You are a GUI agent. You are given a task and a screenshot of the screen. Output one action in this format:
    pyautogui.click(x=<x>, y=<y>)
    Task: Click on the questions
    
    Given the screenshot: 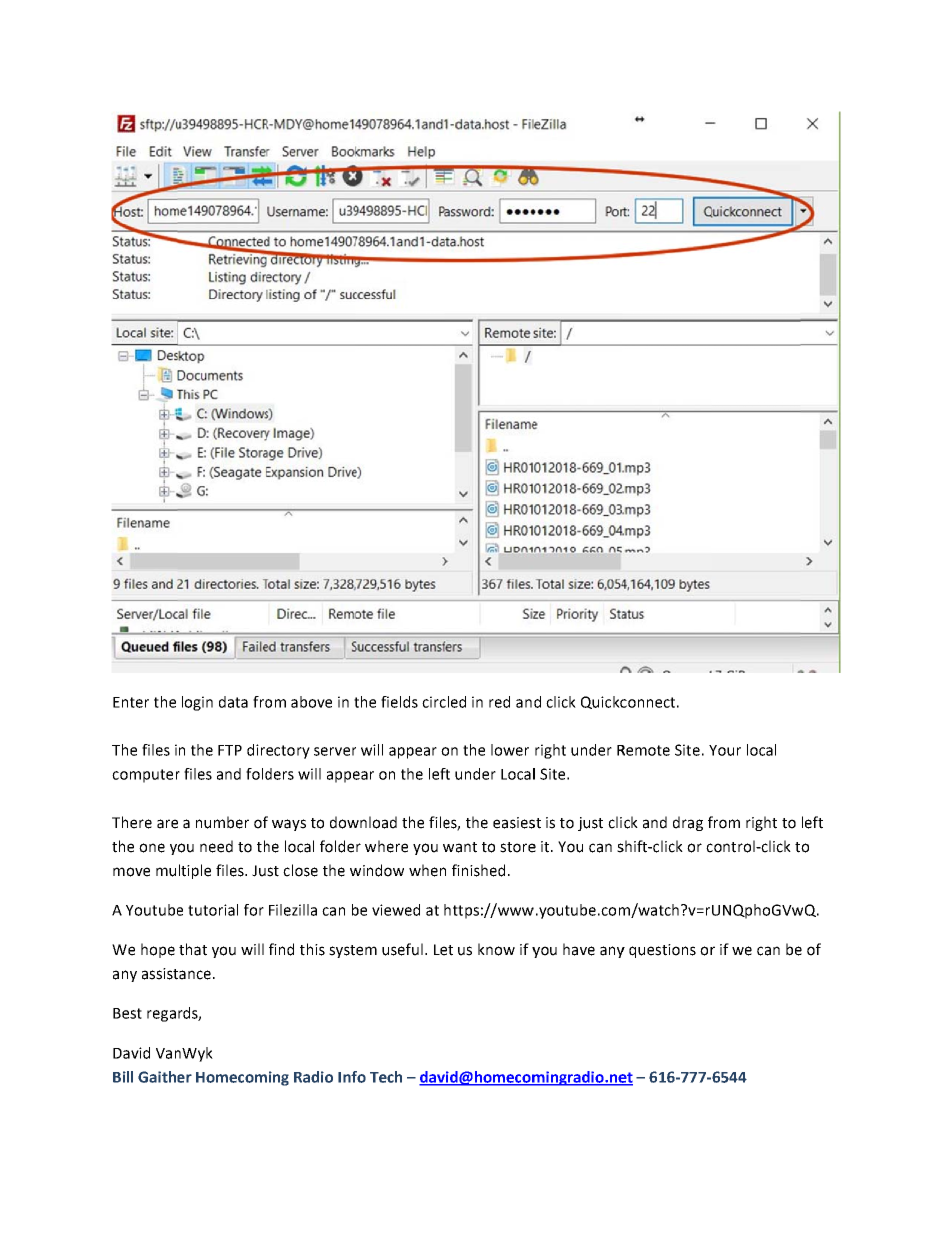 What is the action you would take?
    pyautogui.click(x=662, y=951)
